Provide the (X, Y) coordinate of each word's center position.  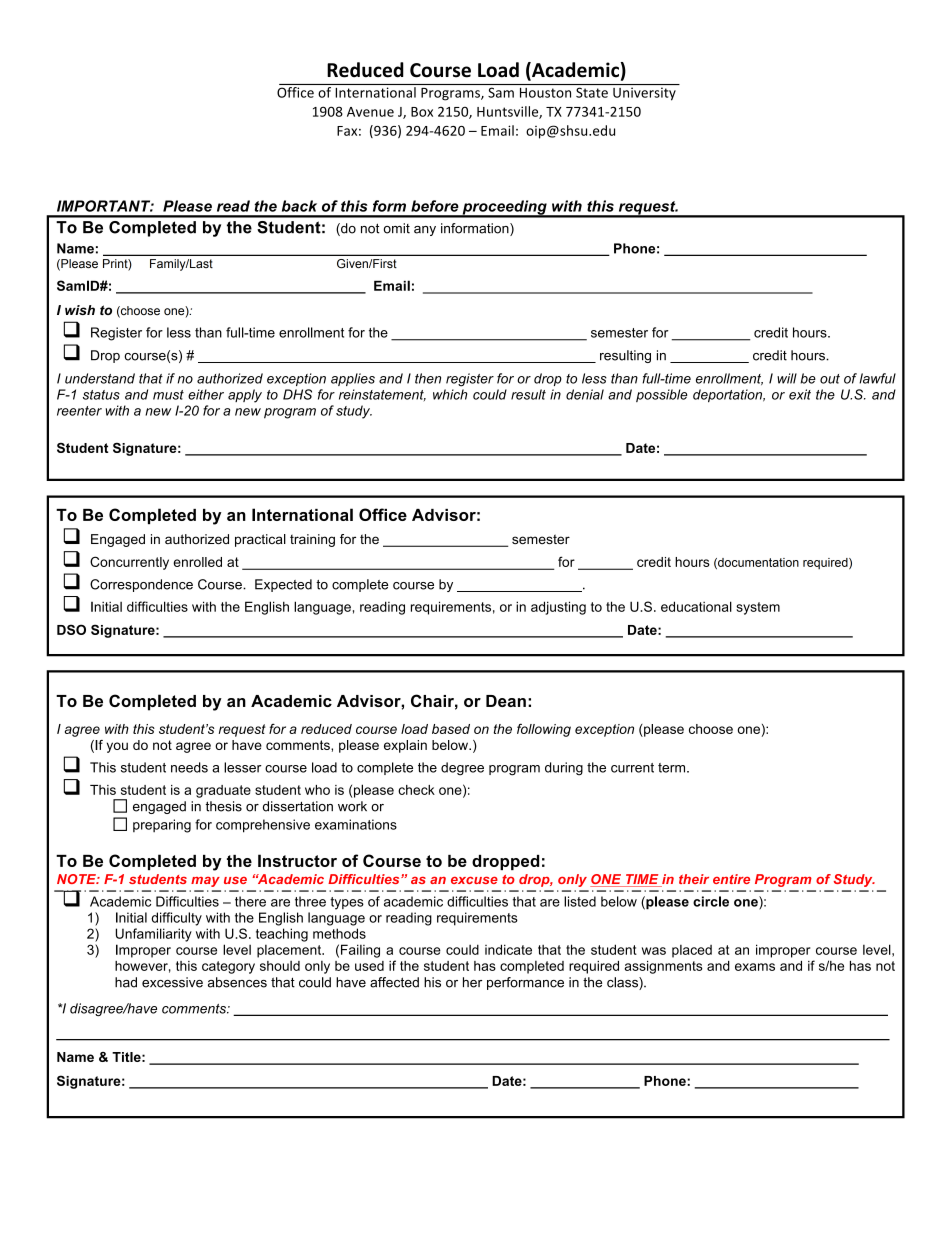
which (450, 394)
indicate (508, 949)
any (425, 231)
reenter (79, 411)
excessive (172, 982)
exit (800, 394)
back (299, 206)
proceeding (504, 208)
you (117, 747)
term (673, 768)
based (451, 729)
